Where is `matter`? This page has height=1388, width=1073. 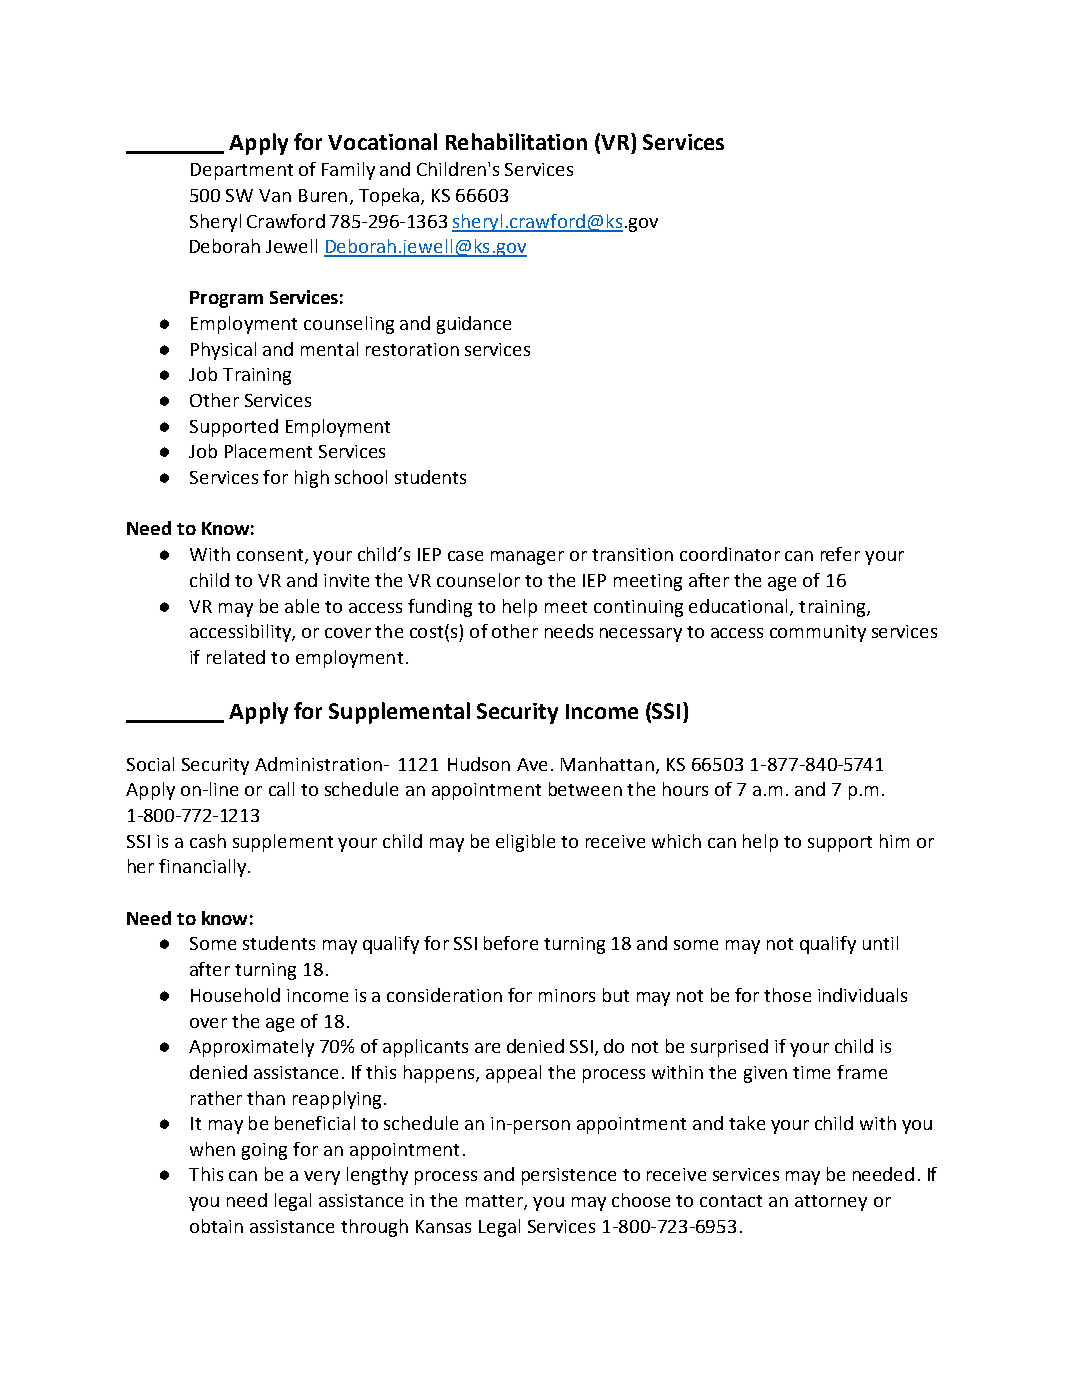
matter is located at coordinates (495, 1202).
